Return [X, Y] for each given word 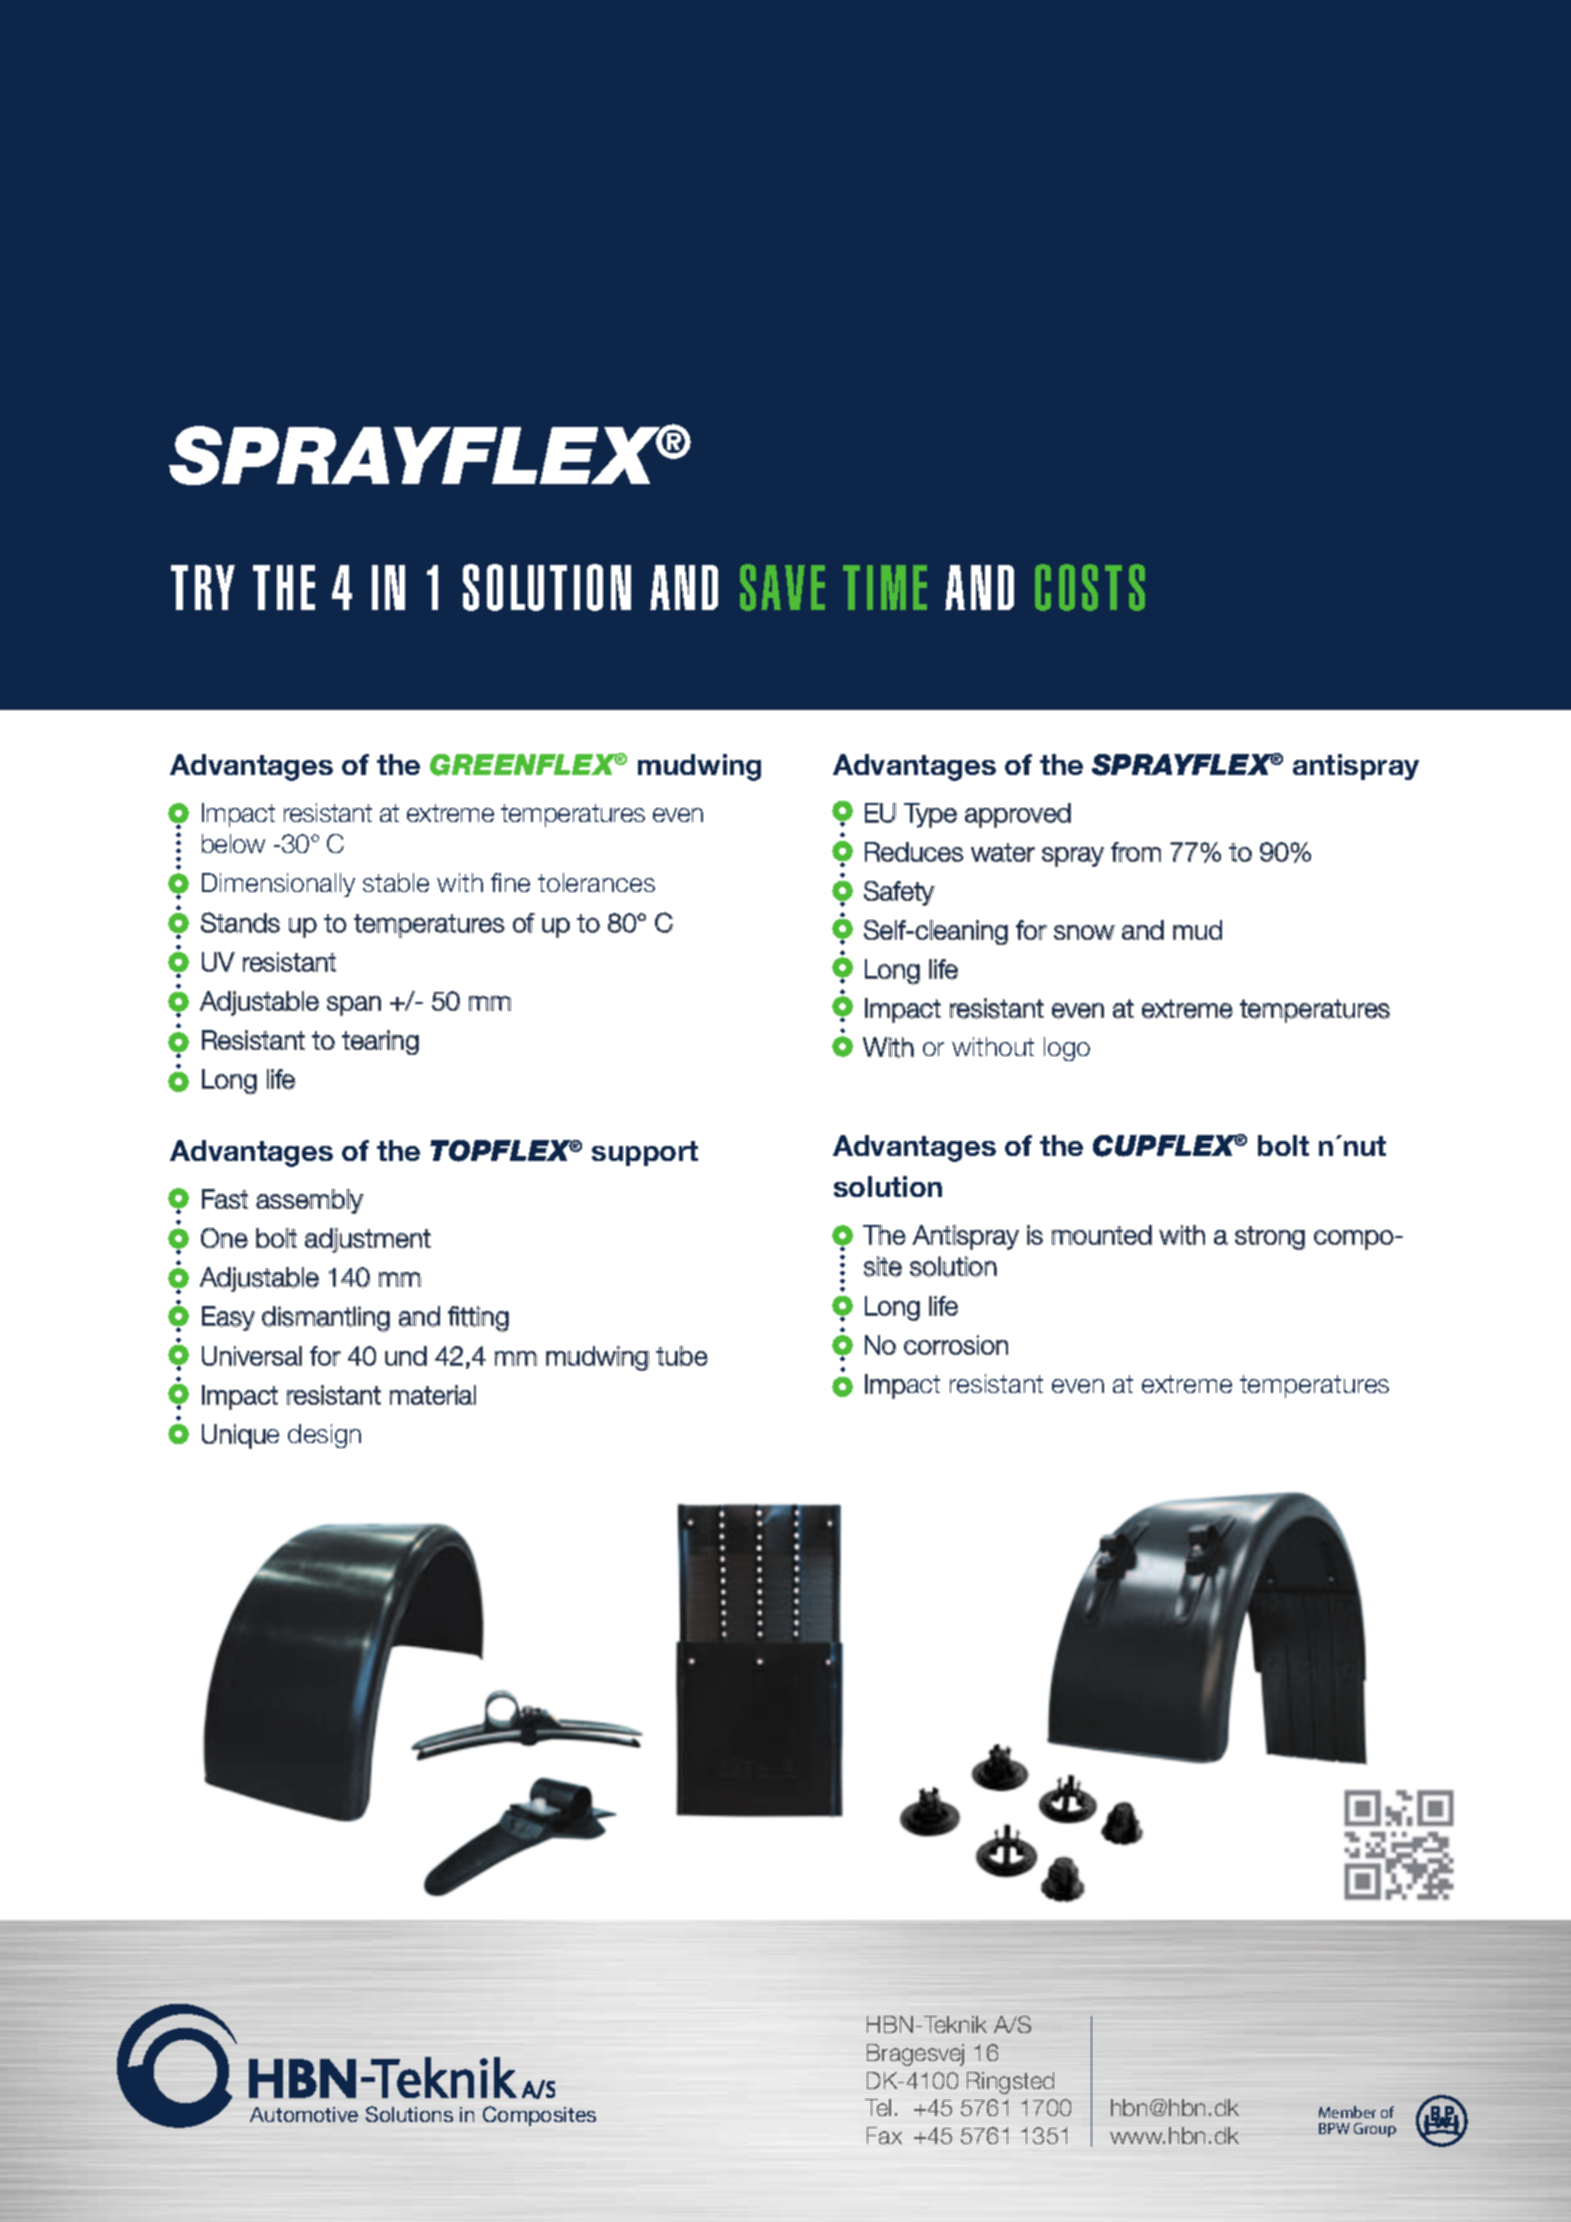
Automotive [304, 2114]
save [782, 587]
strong [1270, 1238]
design [324, 1436]
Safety [899, 893]
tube [682, 1356]
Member [1347, 2112]
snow [1084, 932]
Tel [878, 2107]
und [406, 1356]
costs [1090, 587]
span [354, 1006]
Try [203, 587]
